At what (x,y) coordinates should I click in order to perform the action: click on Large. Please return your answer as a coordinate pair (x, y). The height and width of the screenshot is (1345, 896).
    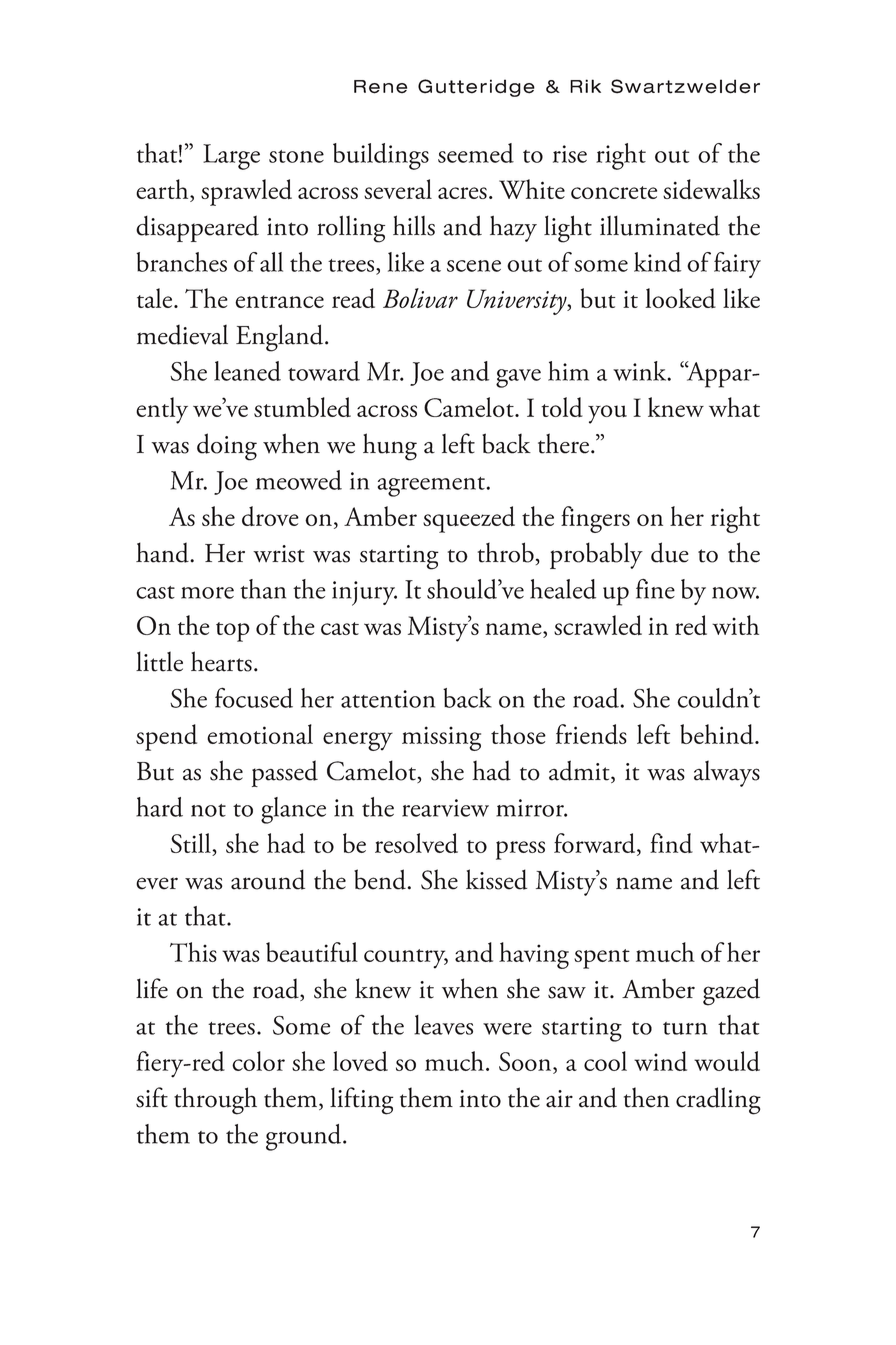
    Looking at the image, I should click on (231, 157).
